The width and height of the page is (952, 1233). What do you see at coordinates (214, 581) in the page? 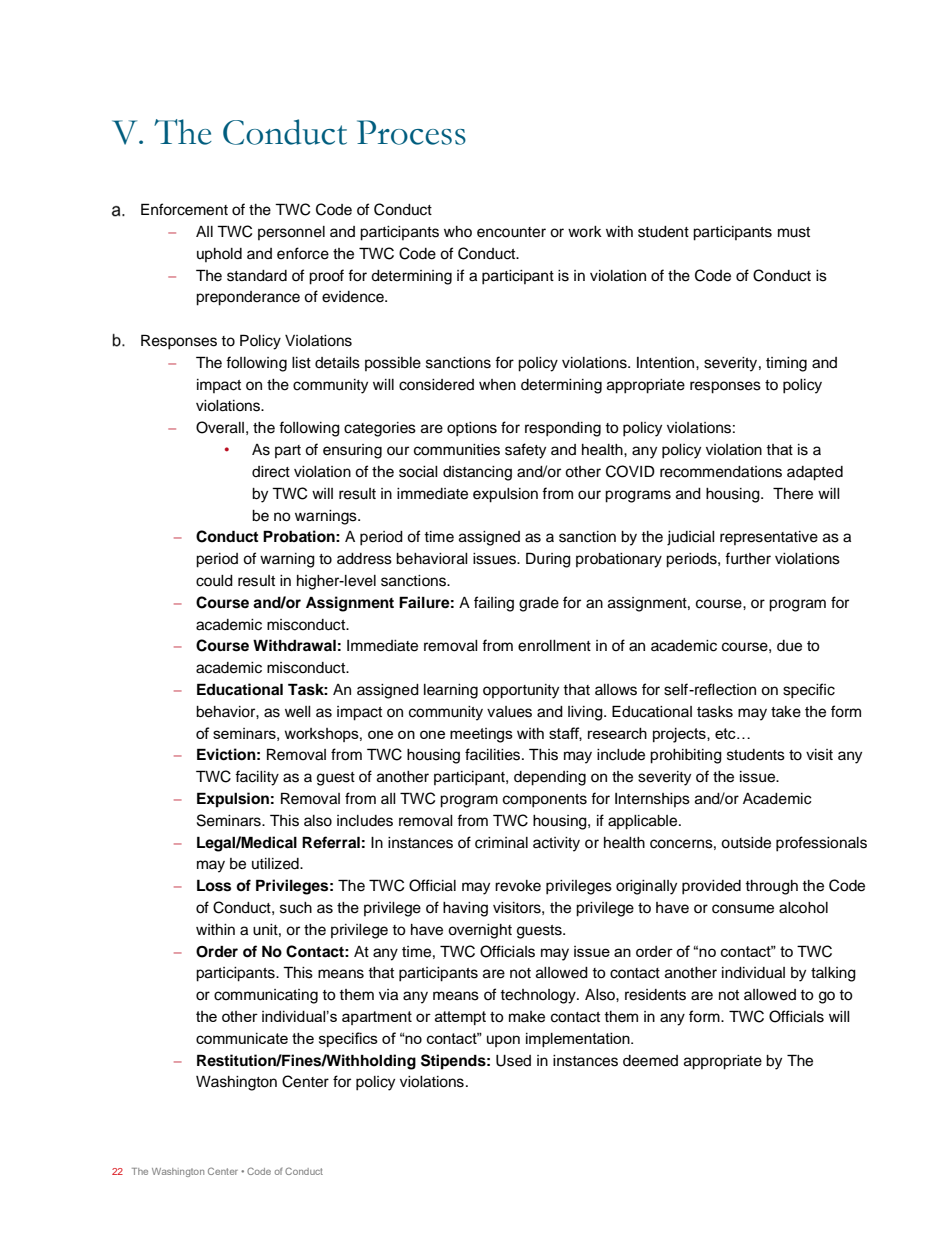
I see `could` at bounding box center [214, 581].
